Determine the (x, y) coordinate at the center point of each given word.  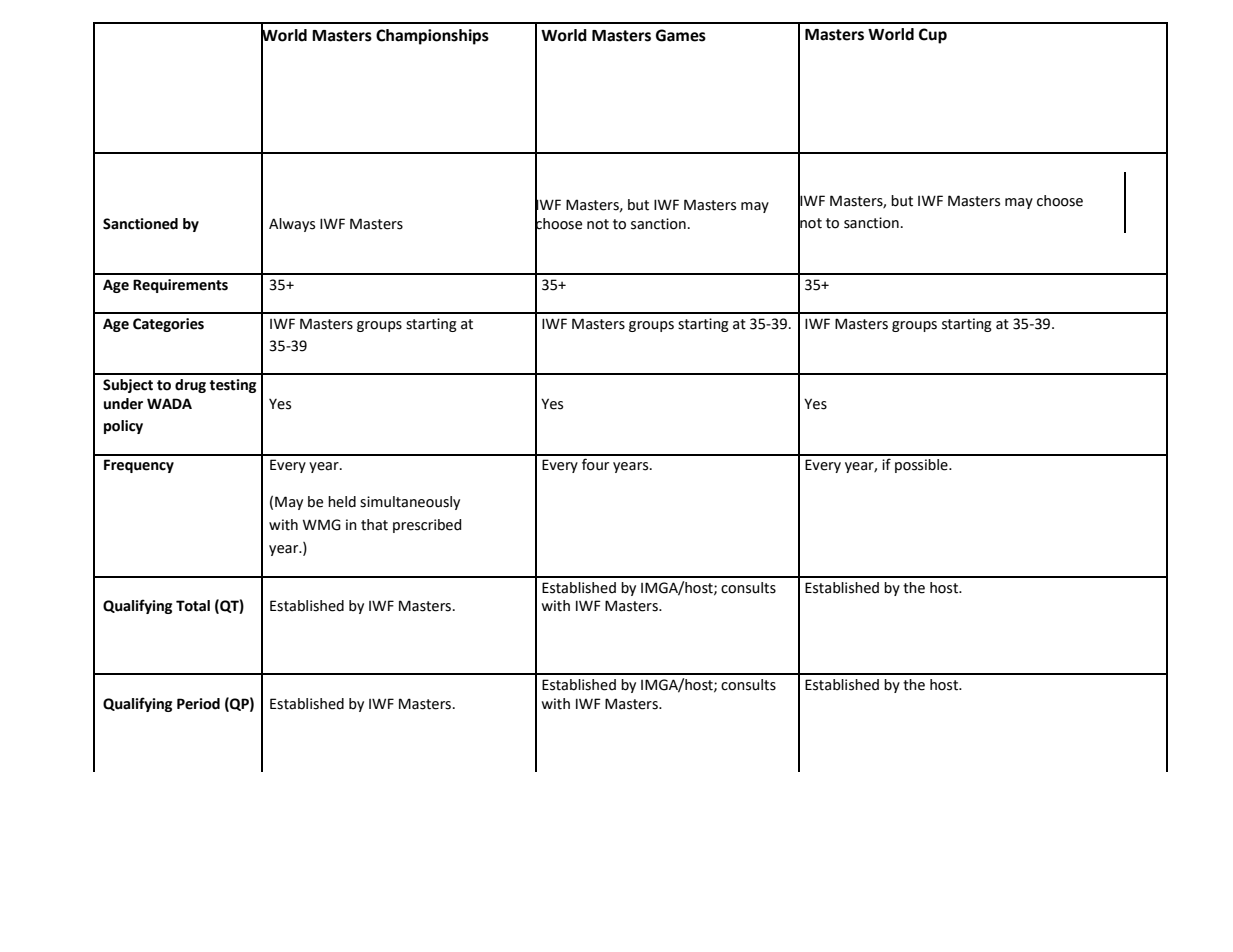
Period (198, 704)
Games (681, 35)
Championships (432, 37)
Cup (933, 36)
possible (922, 466)
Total (193, 606)
